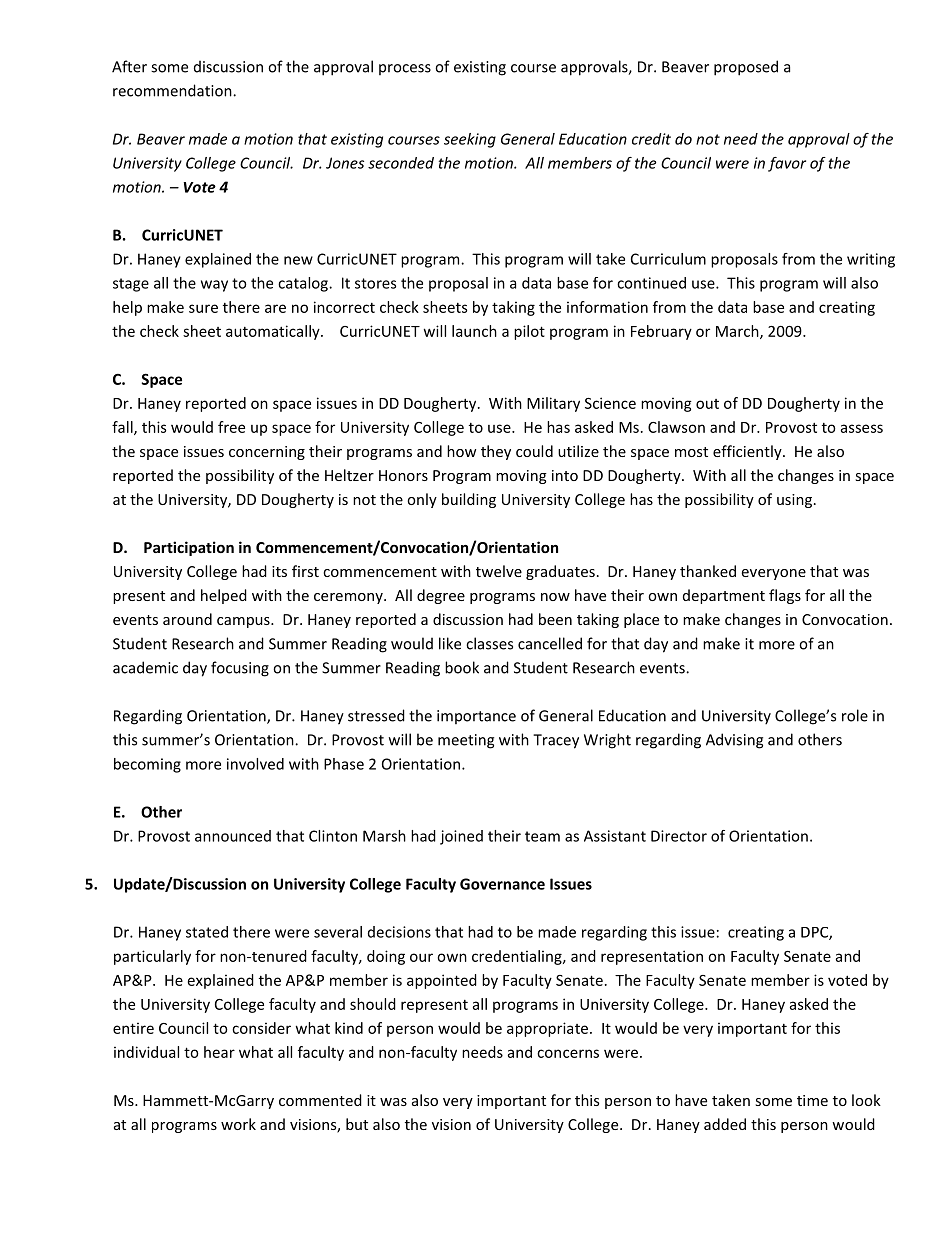 Image resolution: width=952 pixels, height=1233 pixels. I want to click on concerns, so click(568, 1053).
